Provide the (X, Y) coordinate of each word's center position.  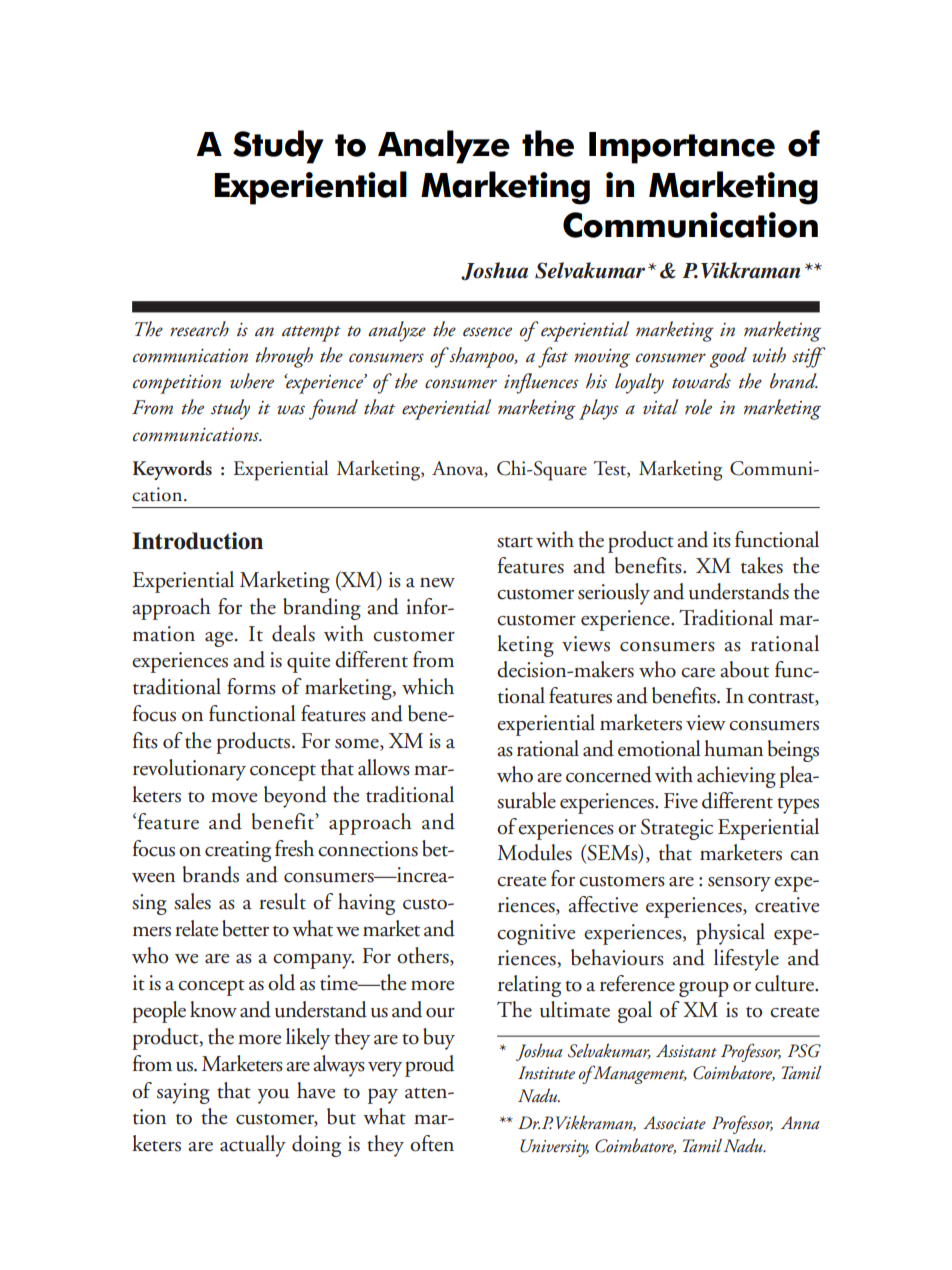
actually (253, 1146)
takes (762, 565)
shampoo (482, 357)
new (437, 583)
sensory (739, 884)
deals (293, 633)
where (252, 380)
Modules (534, 852)
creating (238, 851)
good (728, 357)
